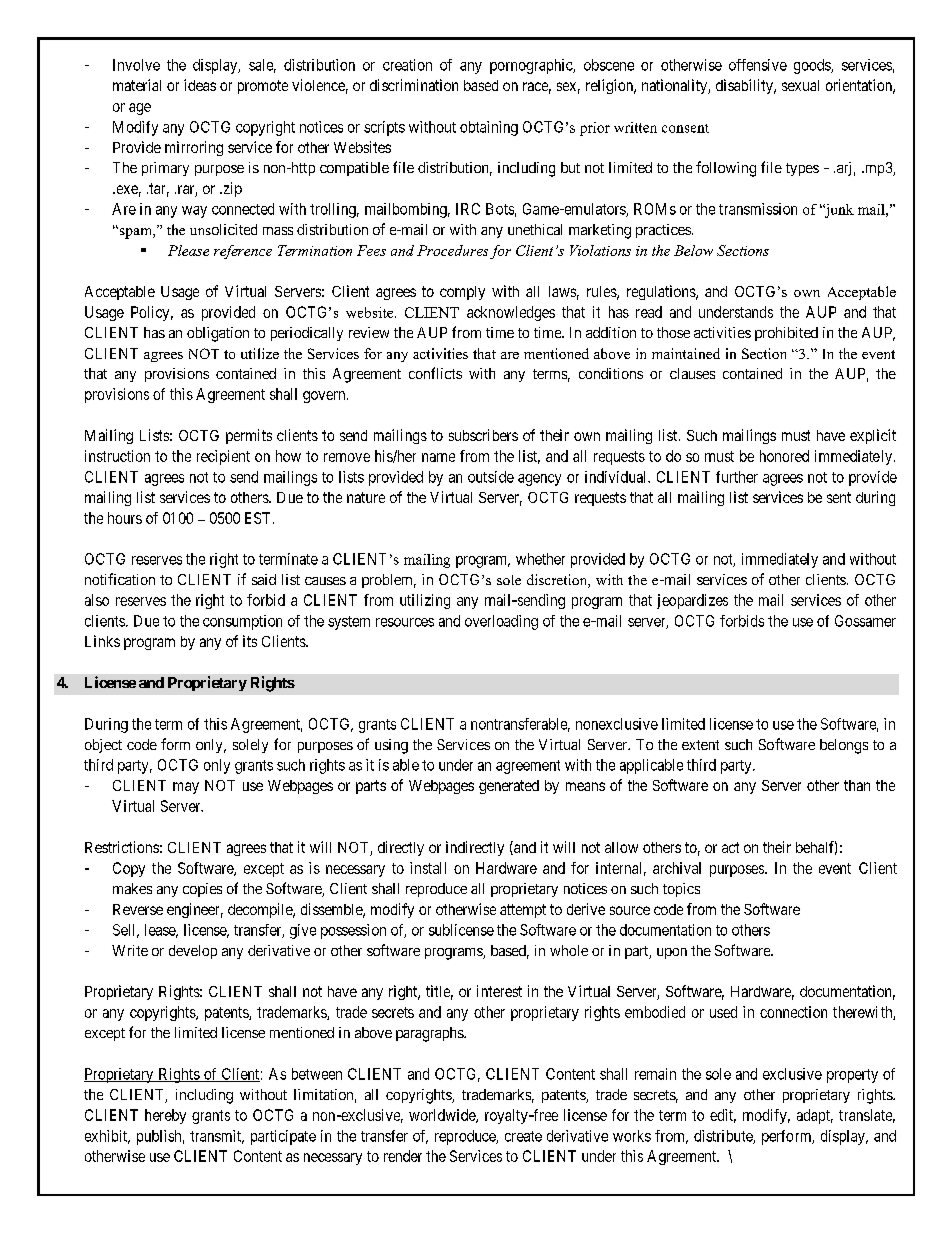 Image resolution: width=952 pixels, height=1233 pixels. I want to click on hours, so click(125, 518).
